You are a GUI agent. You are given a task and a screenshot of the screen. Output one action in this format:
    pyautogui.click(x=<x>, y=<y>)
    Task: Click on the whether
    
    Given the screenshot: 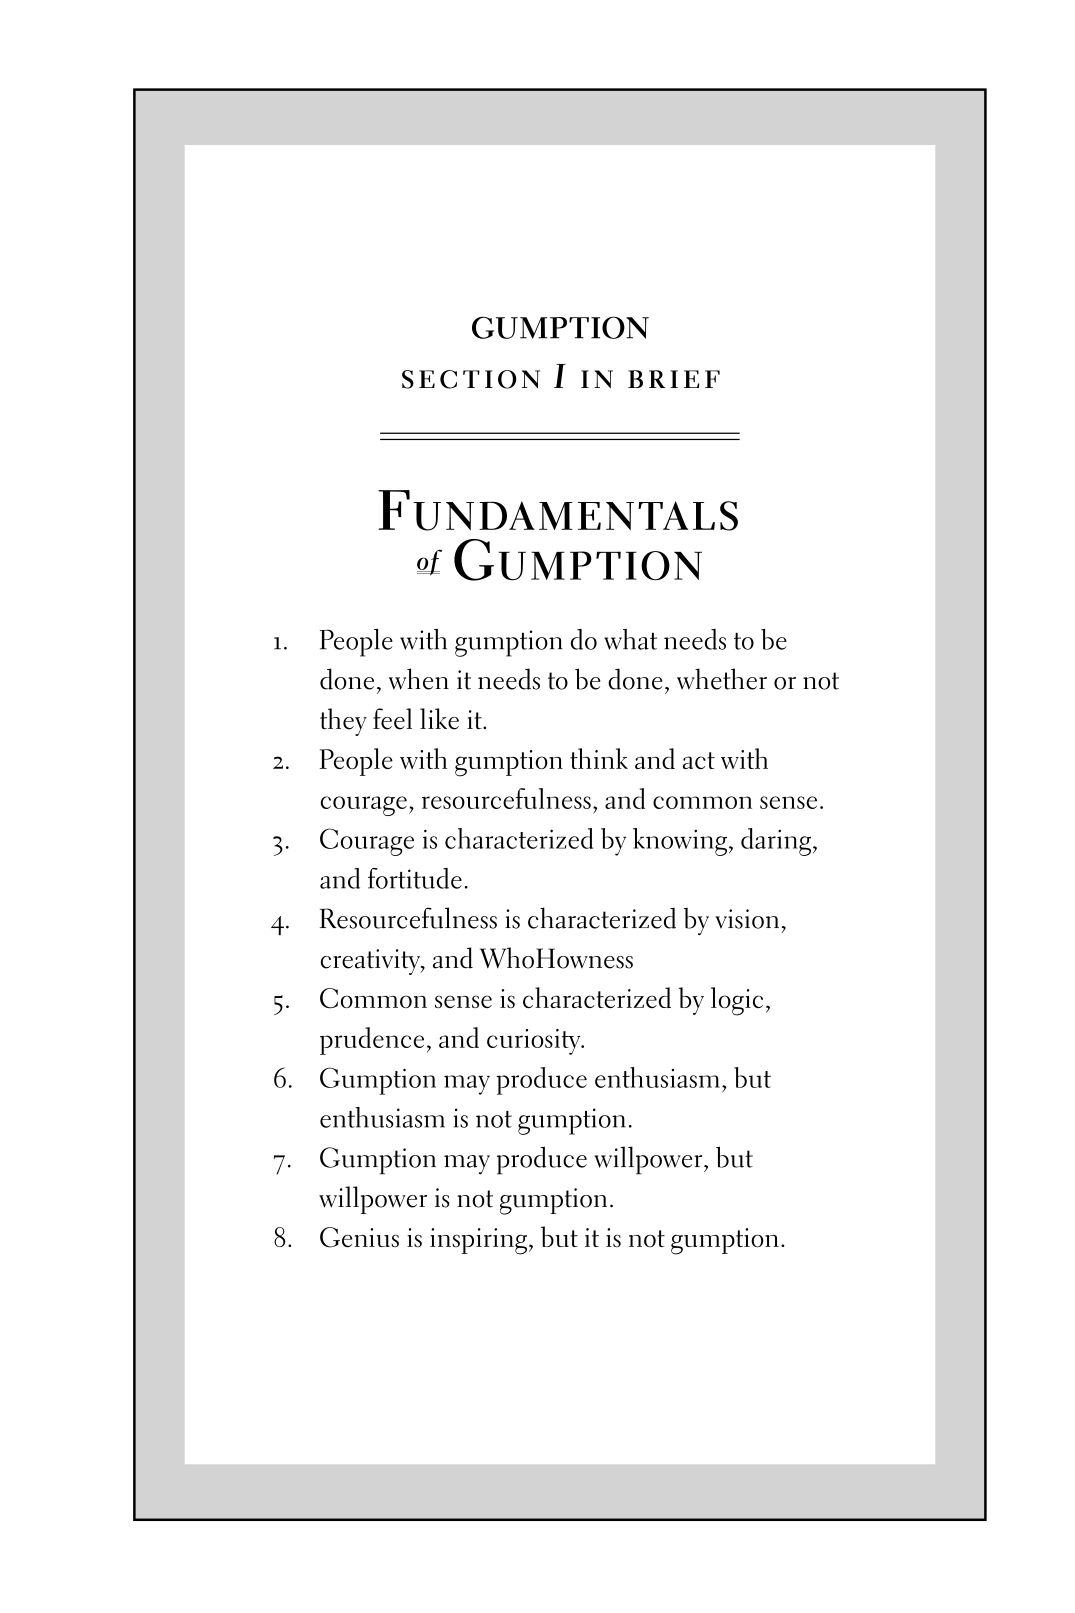 What is the action you would take?
    pyautogui.click(x=722, y=679)
